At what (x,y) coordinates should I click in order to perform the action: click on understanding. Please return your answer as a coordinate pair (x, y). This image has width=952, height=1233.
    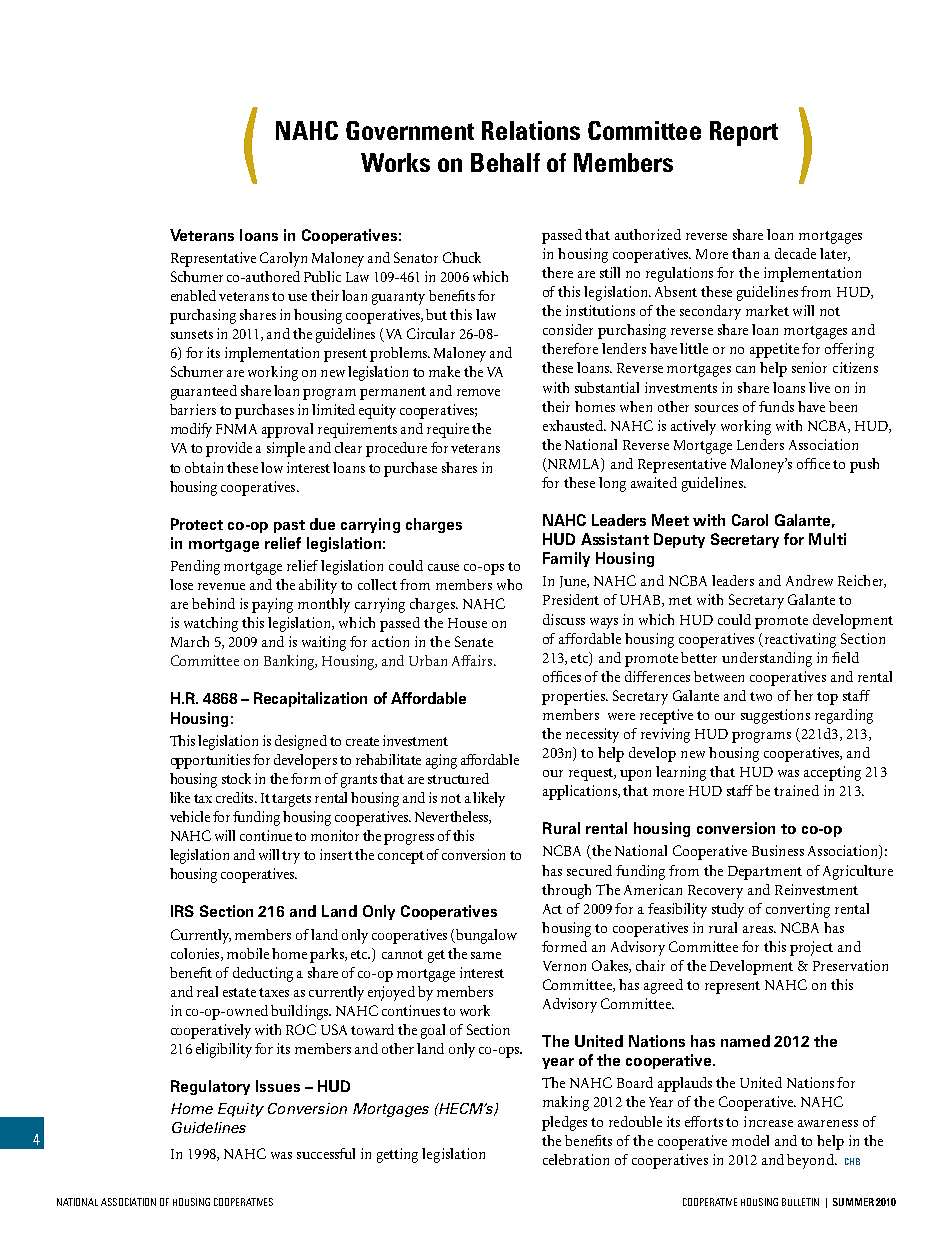
    Looking at the image, I should click on (767, 659).
